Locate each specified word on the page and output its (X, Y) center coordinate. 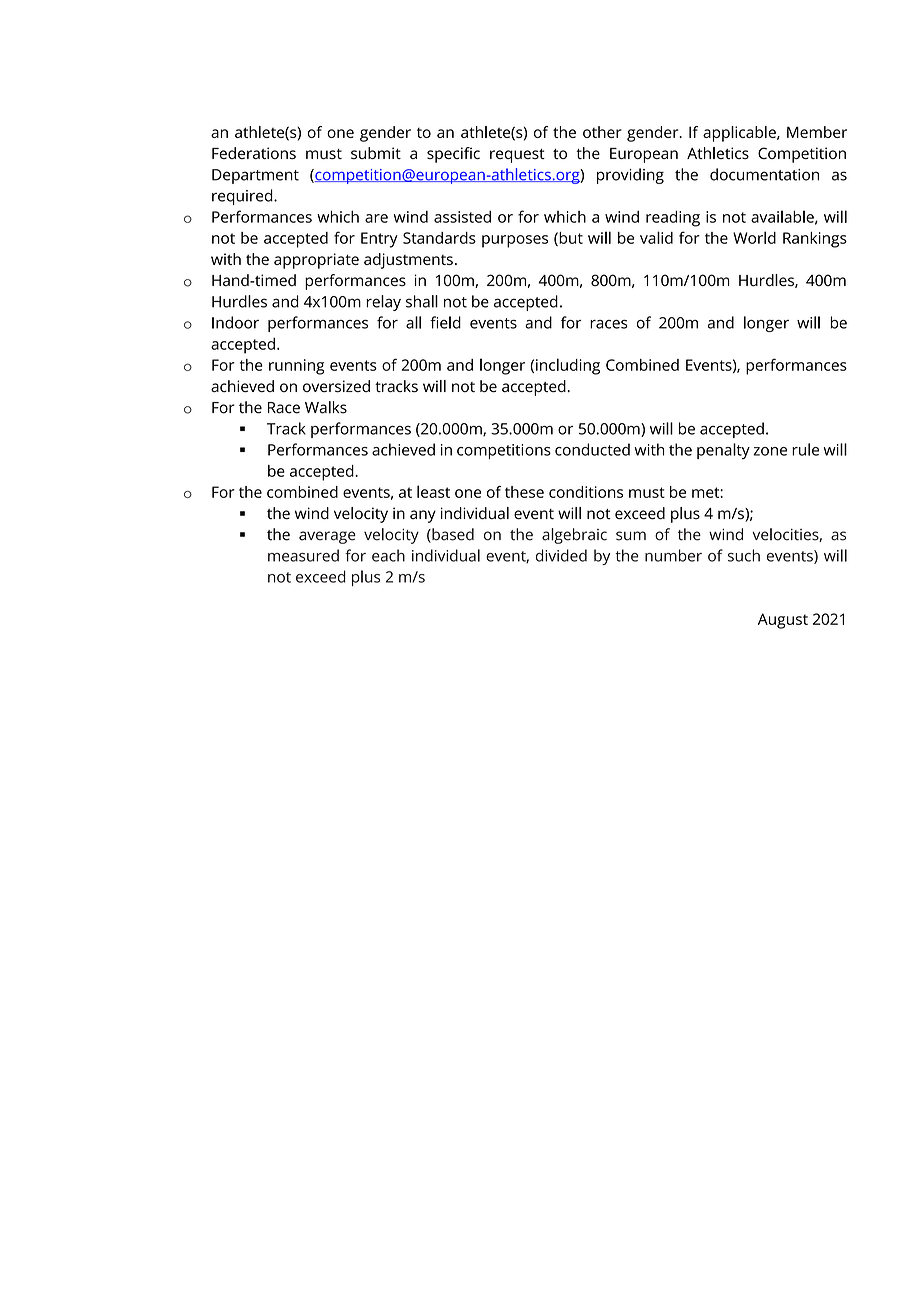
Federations (254, 153)
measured (303, 555)
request (517, 156)
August (783, 621)
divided (561, 555)
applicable (740, 134)
